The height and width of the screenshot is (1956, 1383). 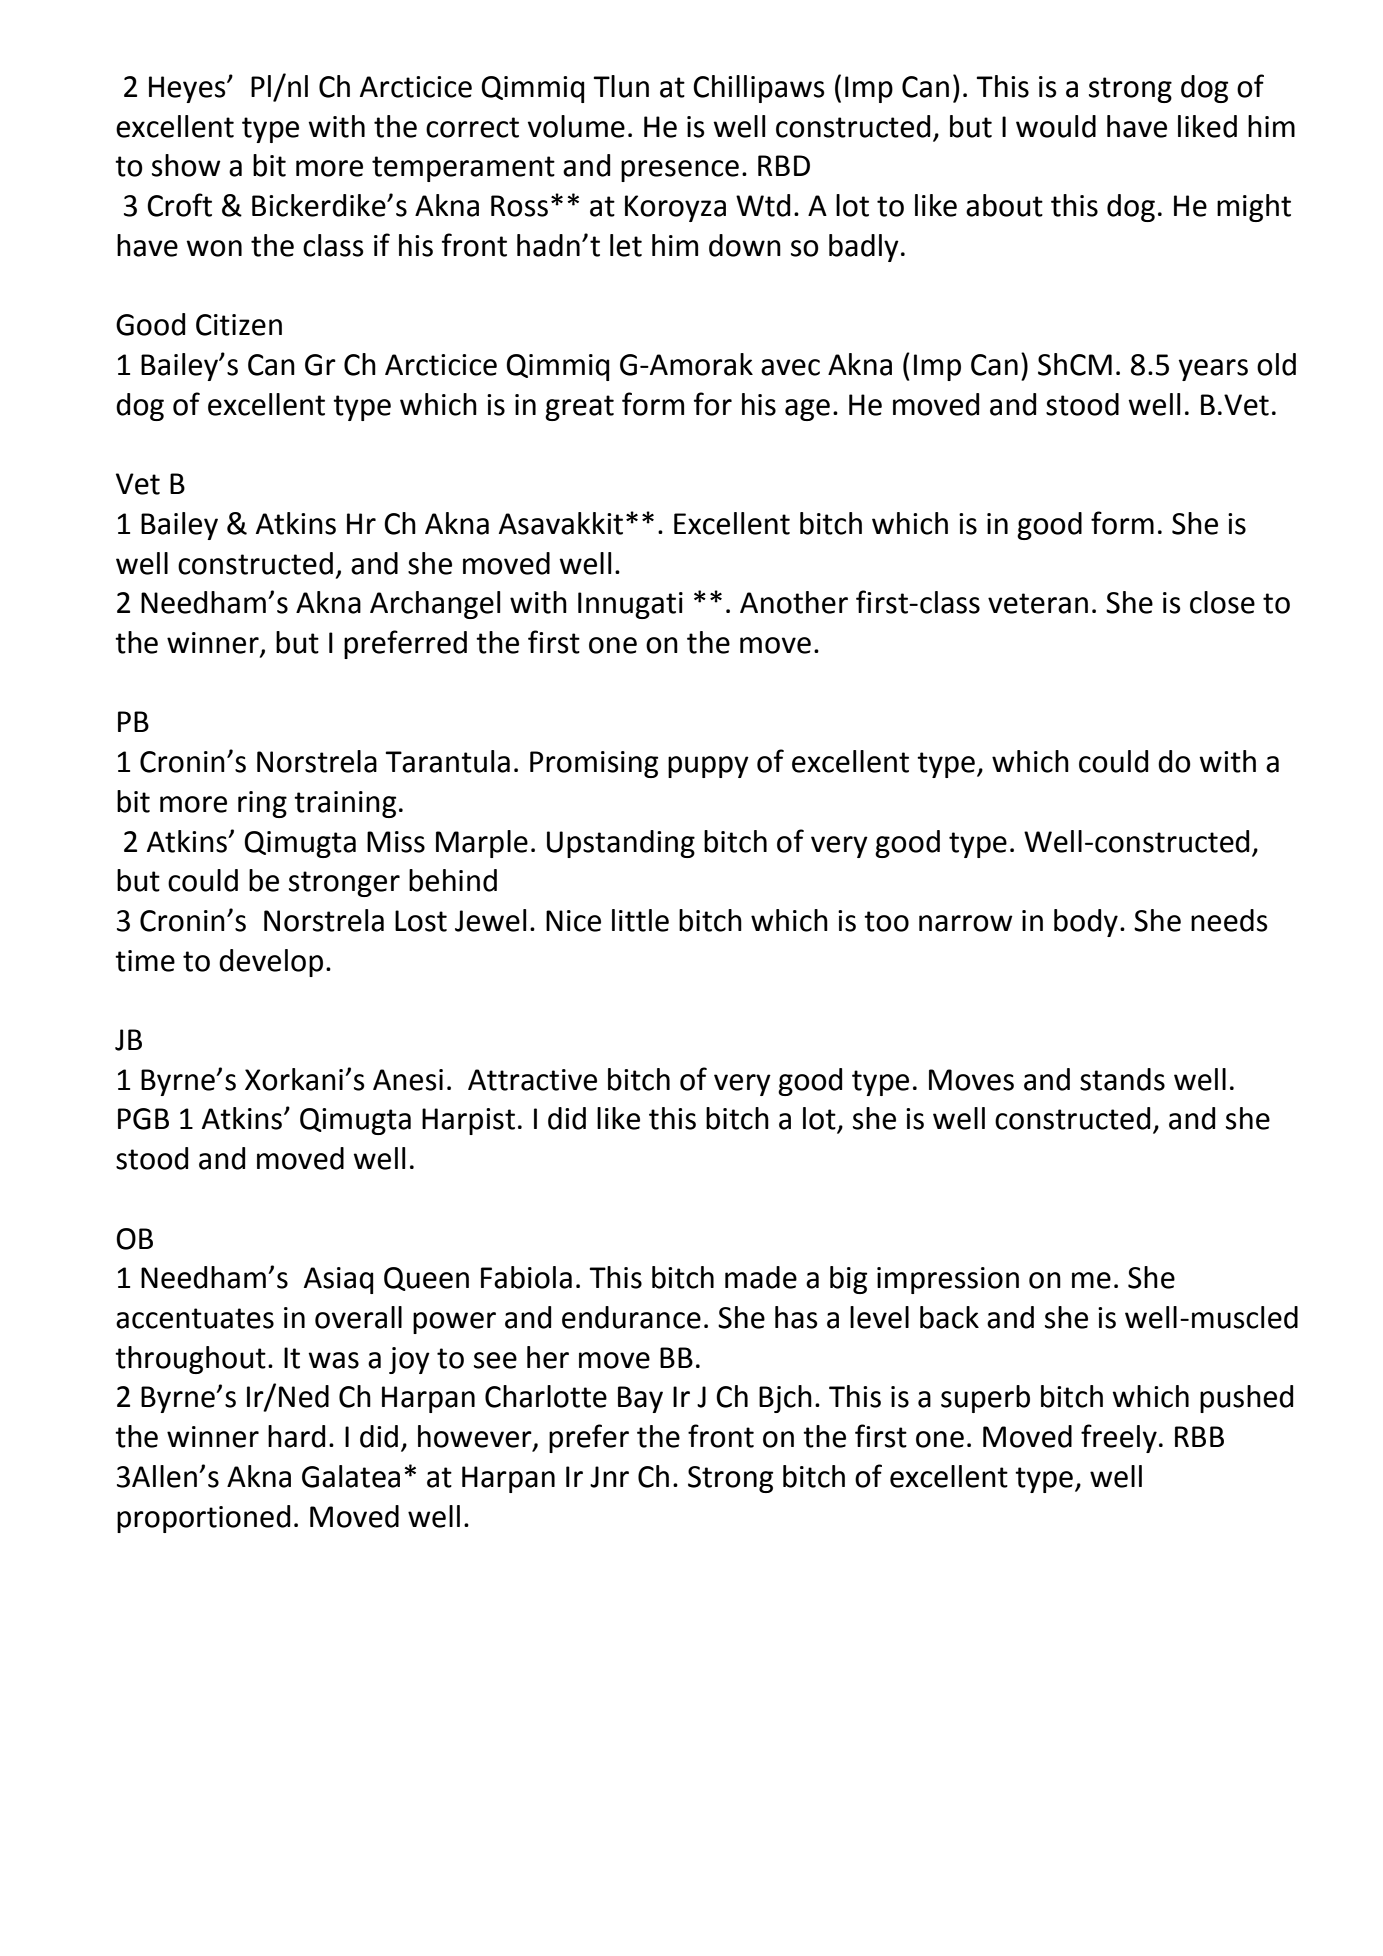 What do you see at coordinates (262, 804) in the screenshot?
I see `ring` at bounding box center [262, 804].
